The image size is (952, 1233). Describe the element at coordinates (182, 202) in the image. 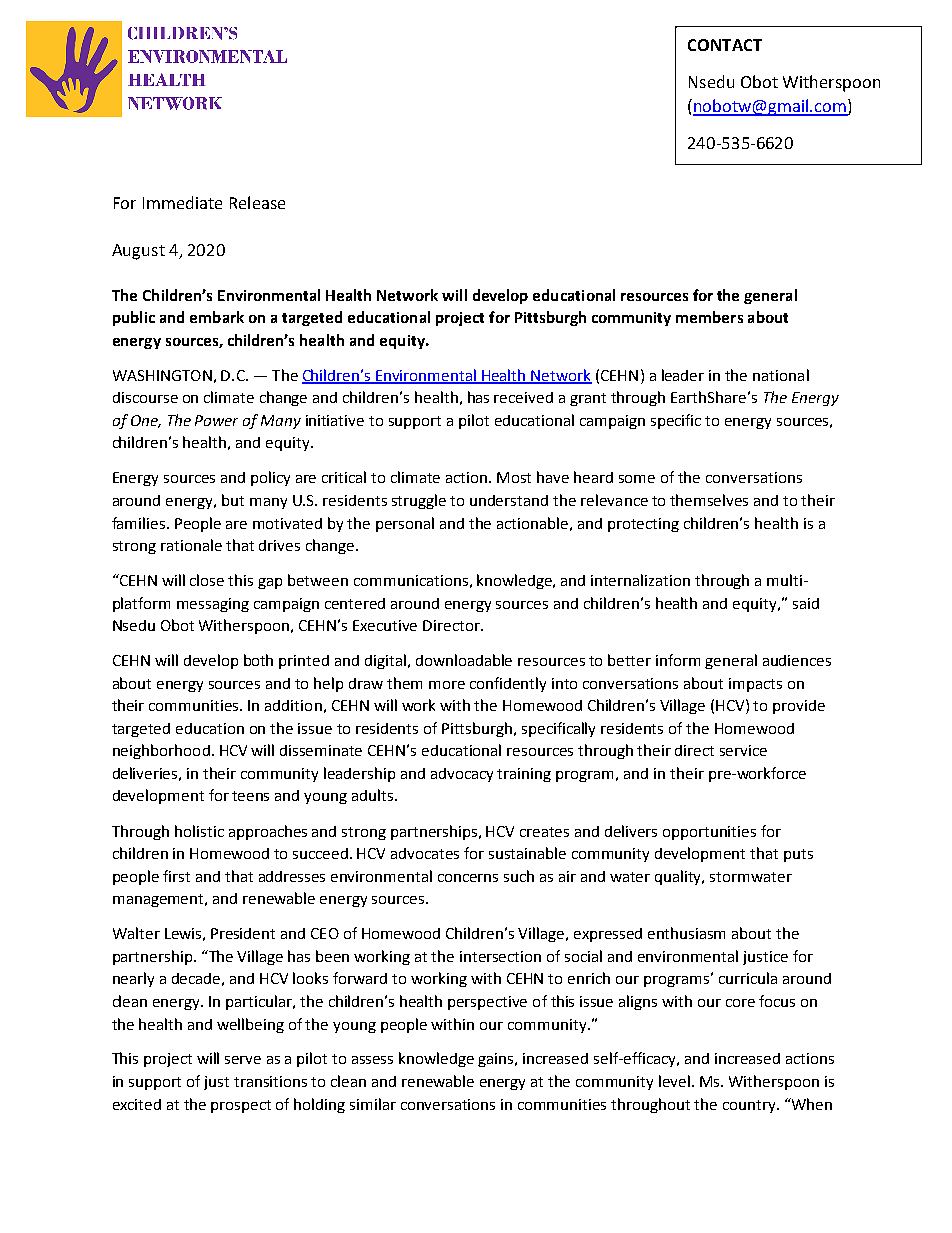

I see `Immediate` at that location.
